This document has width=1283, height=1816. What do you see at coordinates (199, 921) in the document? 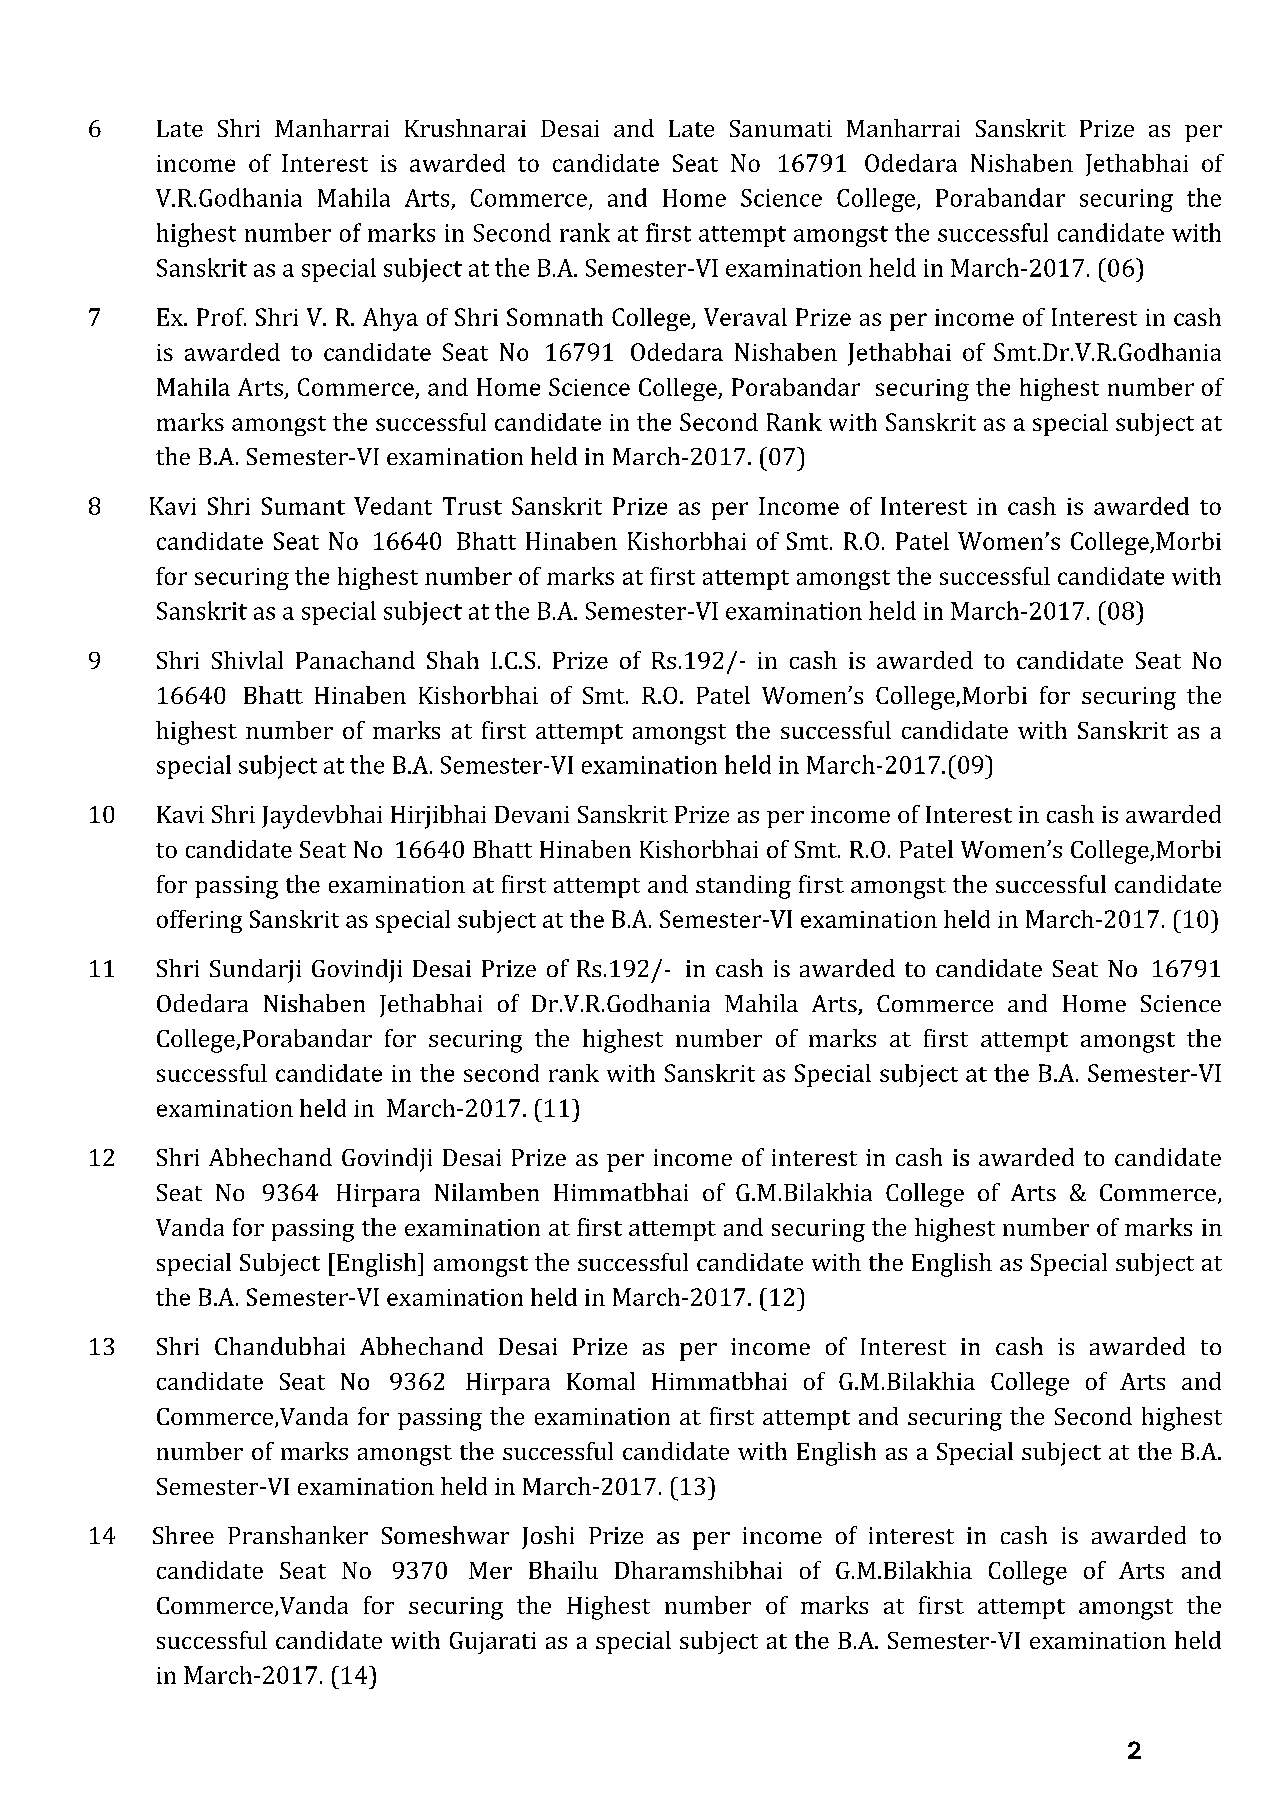
I see `offering` at bounding box center [199, 921].
